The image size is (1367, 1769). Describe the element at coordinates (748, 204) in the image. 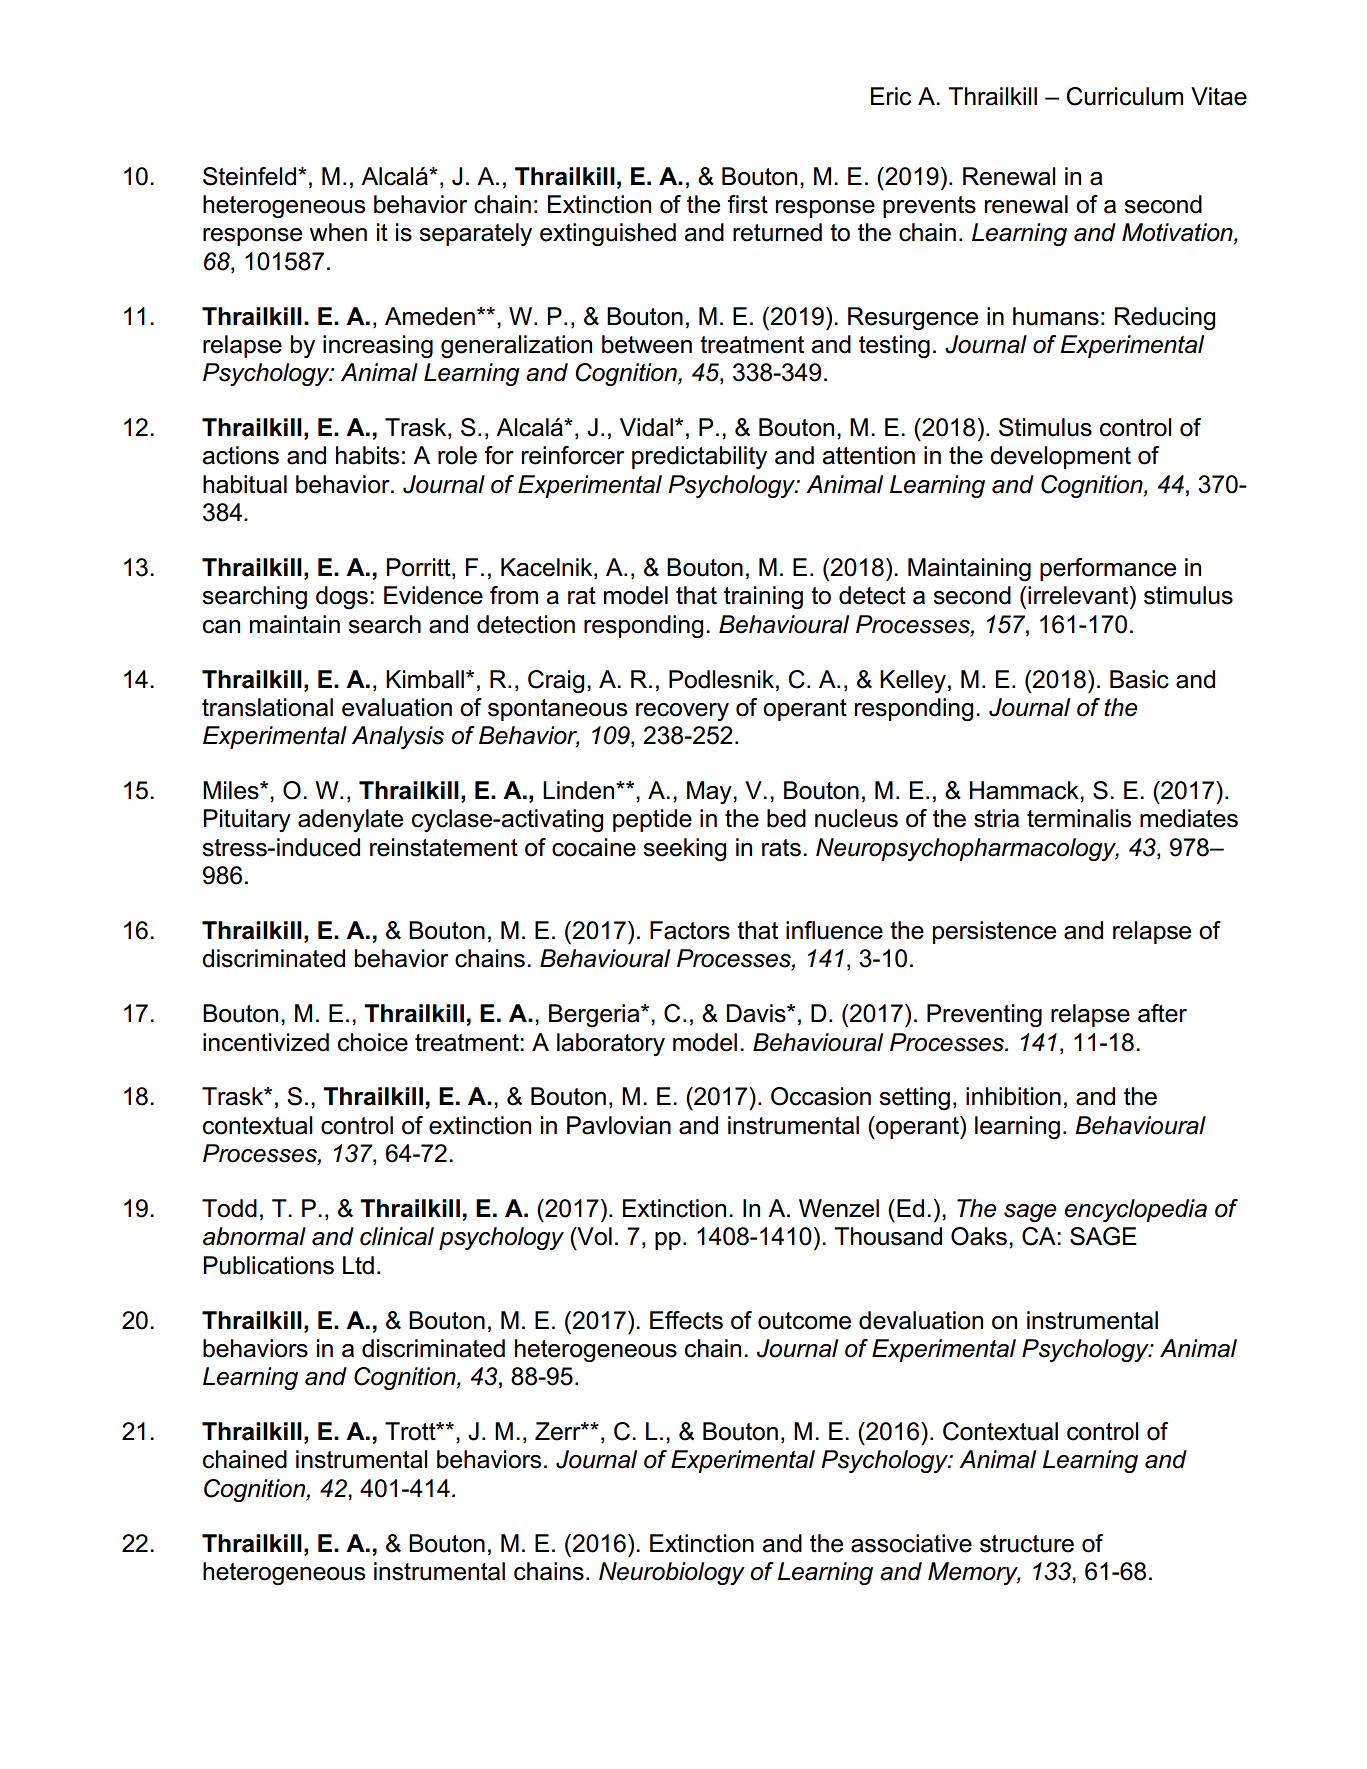

I see `first` at that location.
